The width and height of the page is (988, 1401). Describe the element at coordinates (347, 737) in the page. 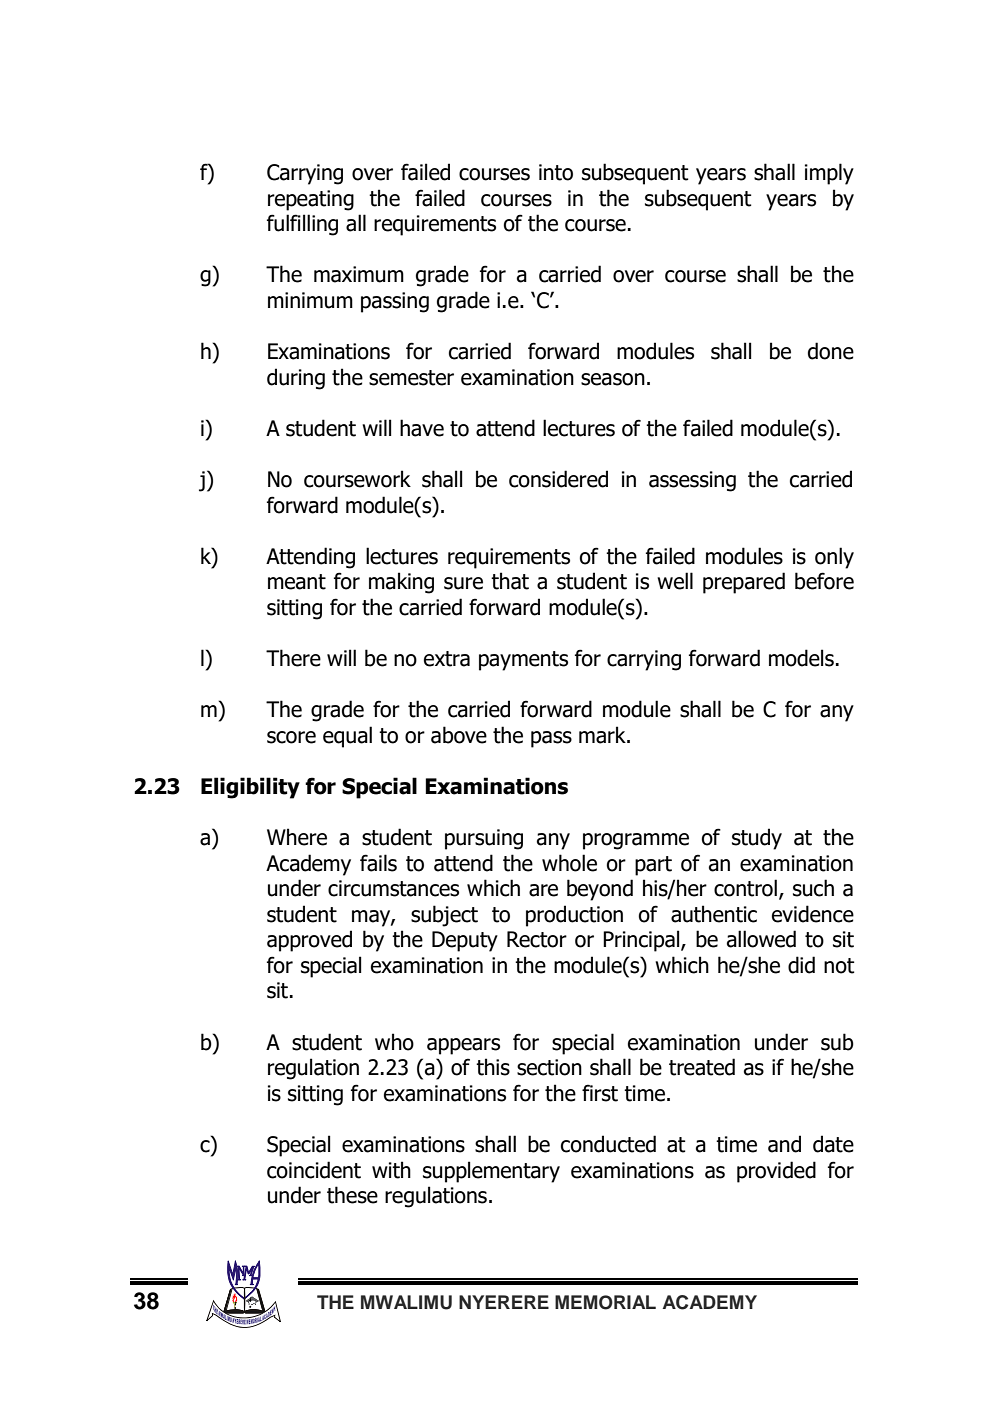

I see `equal` at that location.
